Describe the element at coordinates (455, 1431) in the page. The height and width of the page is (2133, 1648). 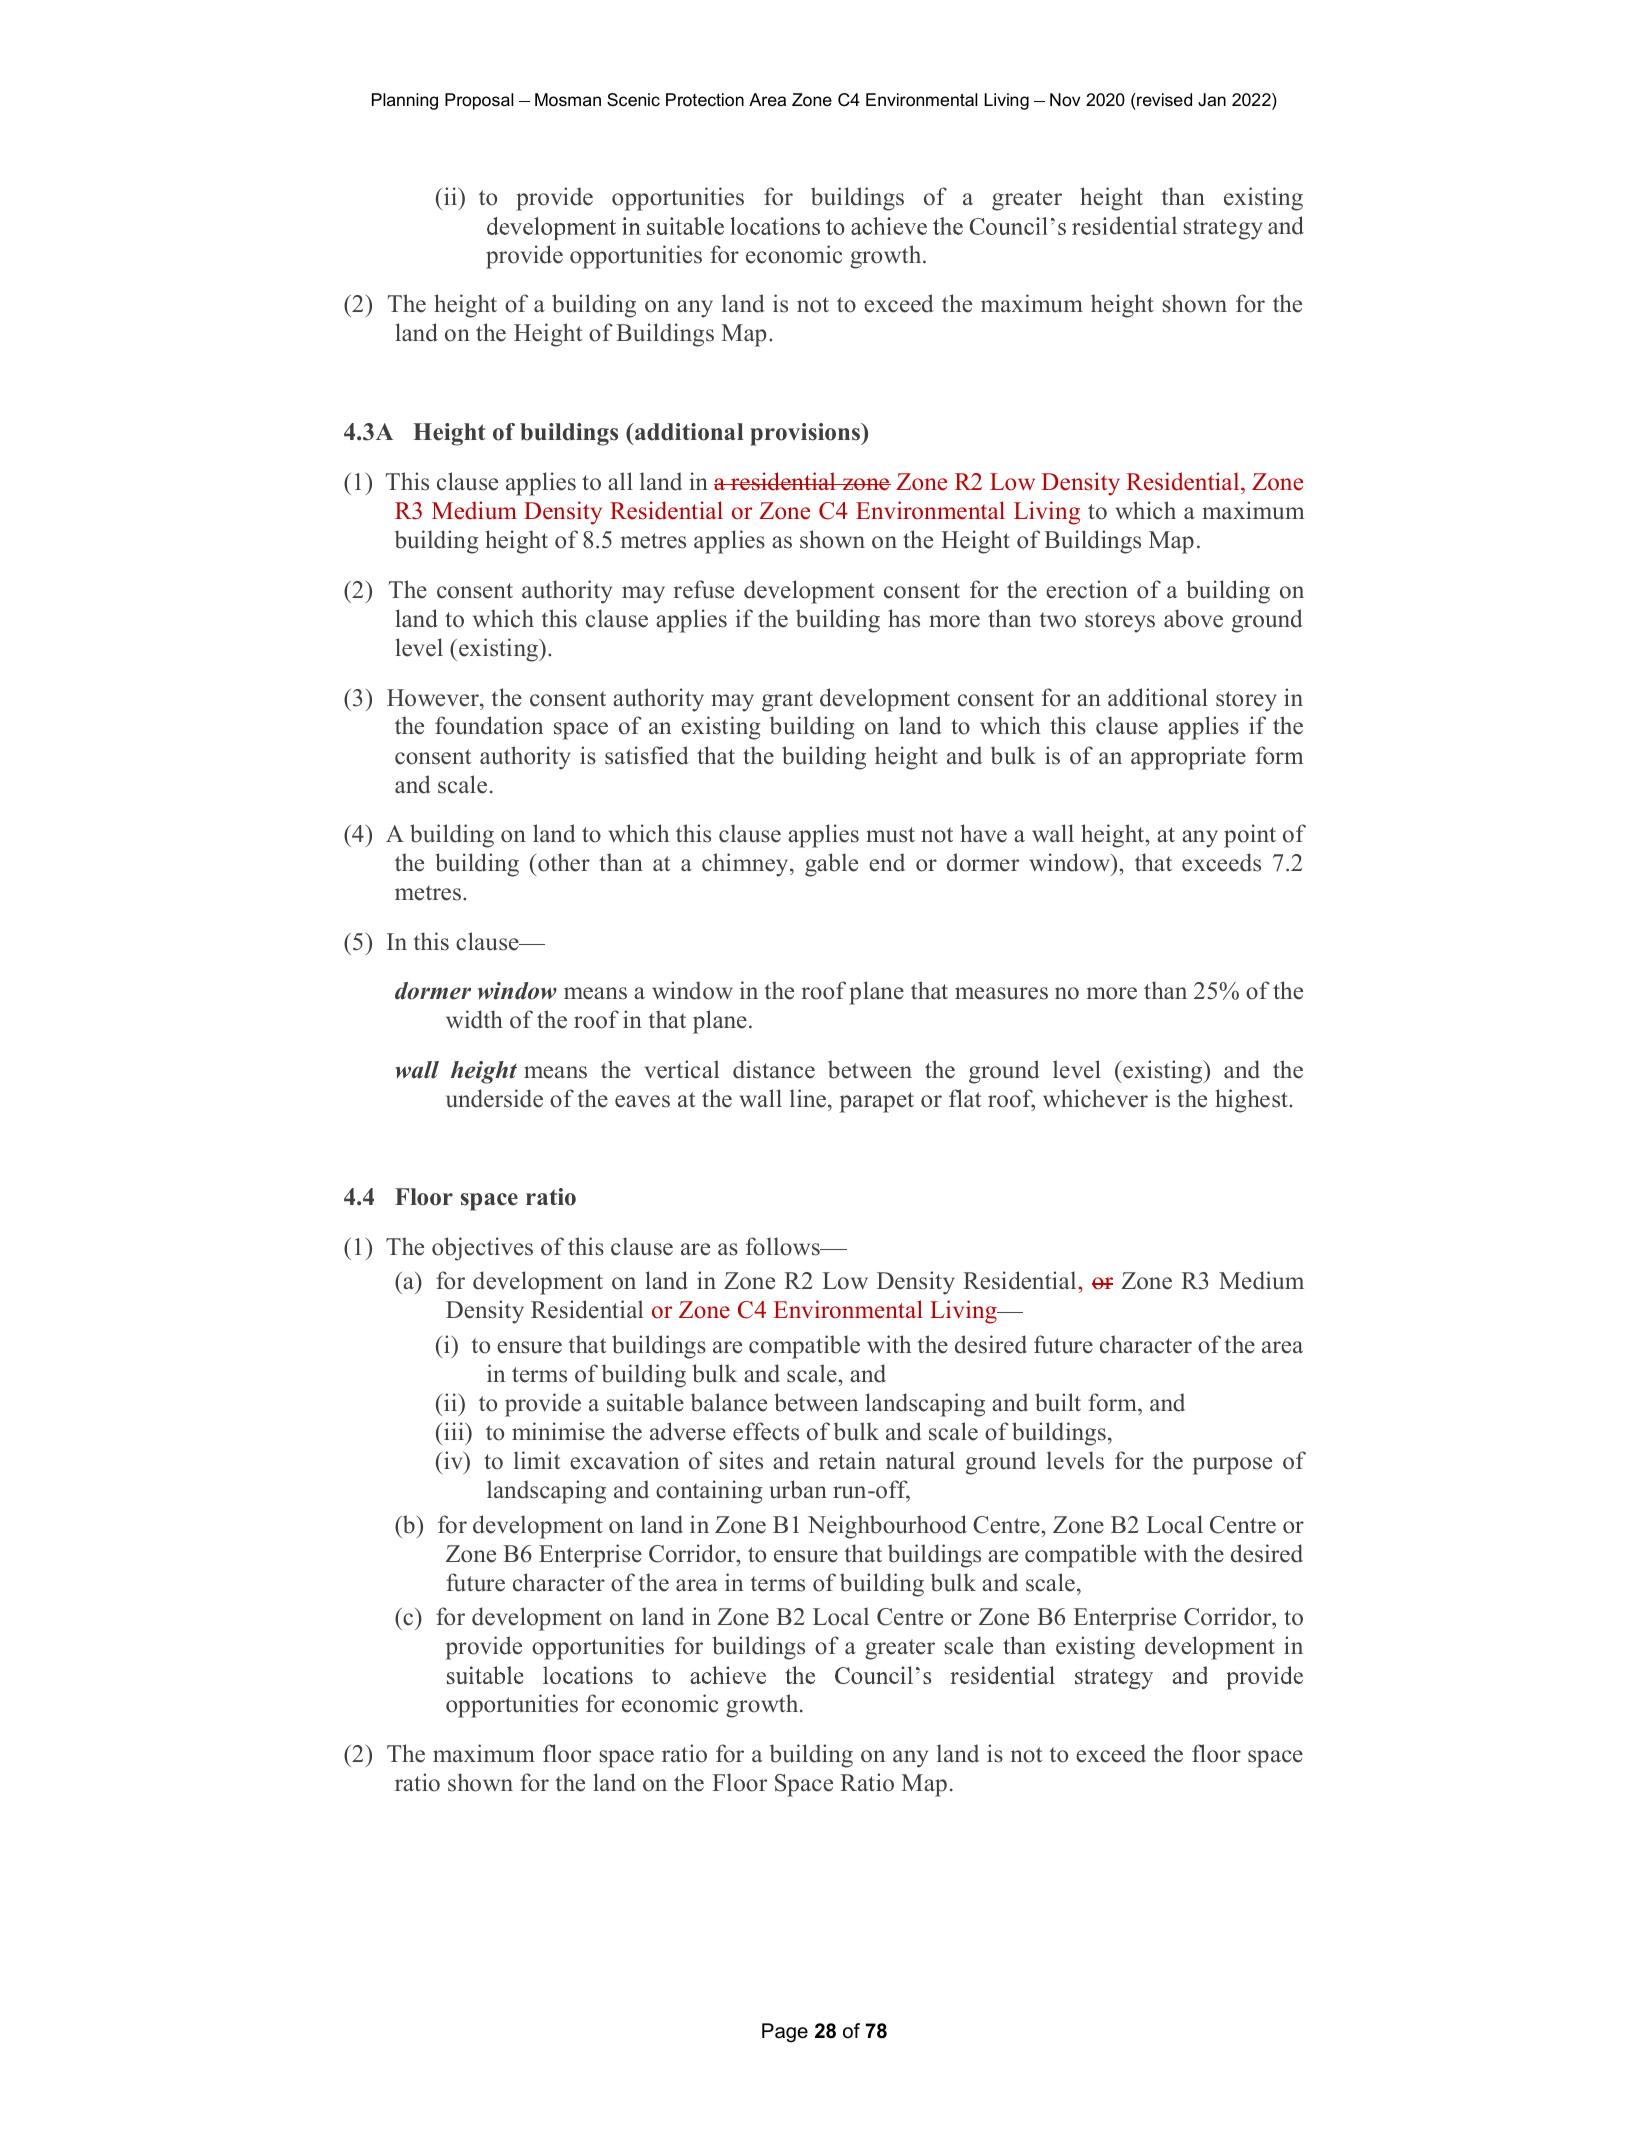
I see `iii` at that location.
